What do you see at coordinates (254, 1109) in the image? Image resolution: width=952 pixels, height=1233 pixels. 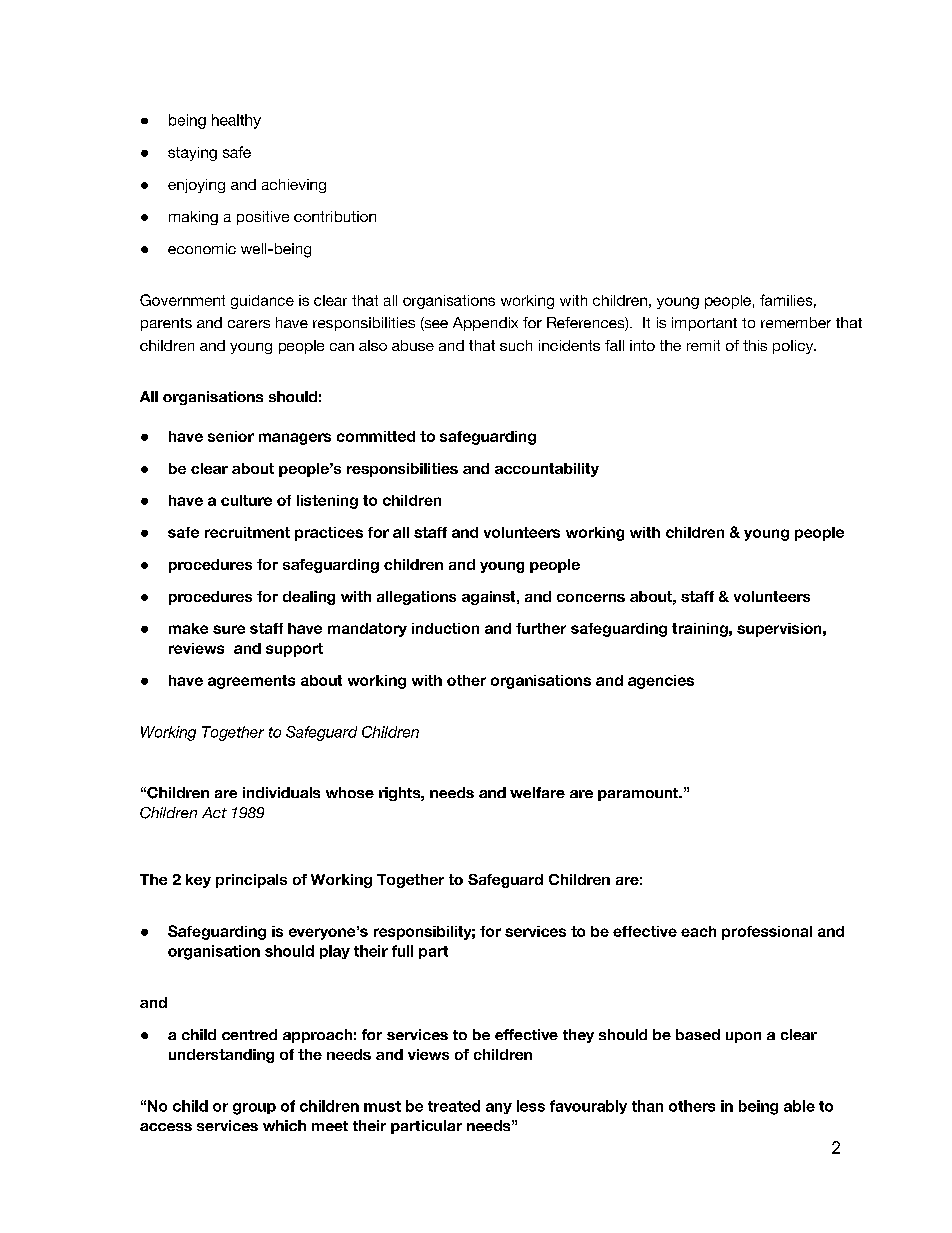 I see `group` at bounding box center [254, 1109].
